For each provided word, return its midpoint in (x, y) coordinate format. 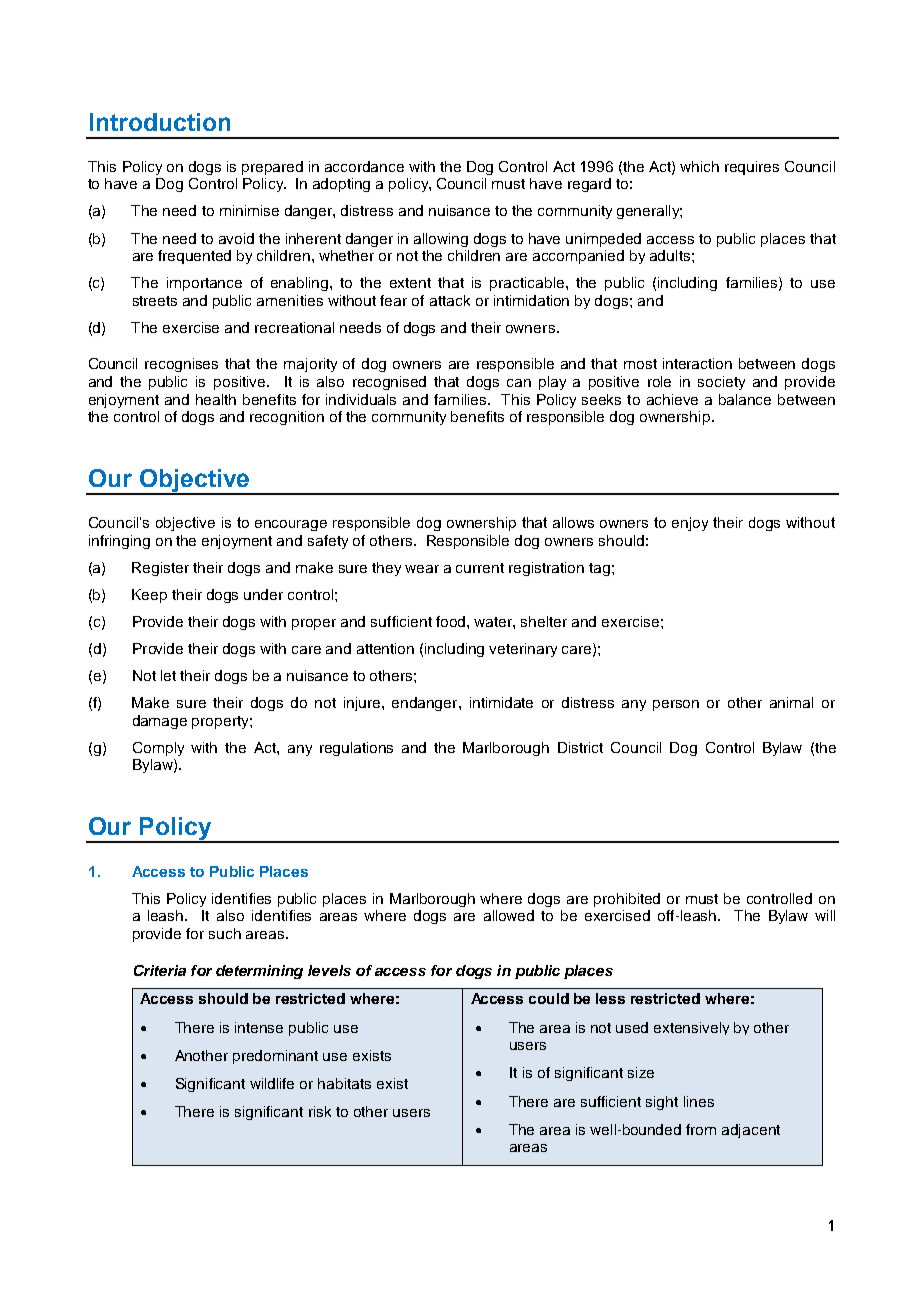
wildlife (272, 1083)
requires (752, 168)
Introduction (160, 122)
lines (699, 1101)
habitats (344, 1083)
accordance (364, 166)
